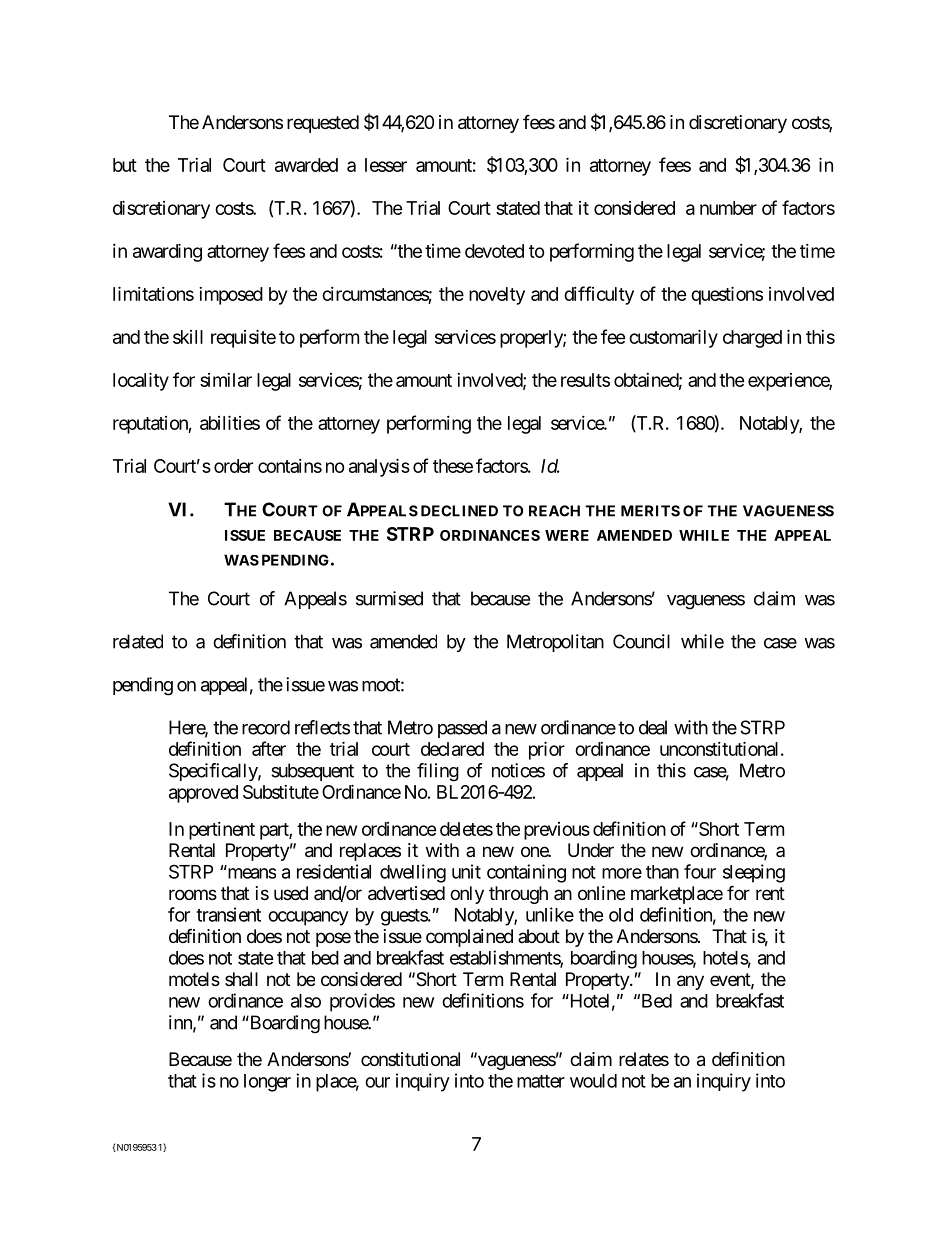 Image resolution: width=952 pixels, height=1233 pixels. I want to click on related, so click(138, 641).
